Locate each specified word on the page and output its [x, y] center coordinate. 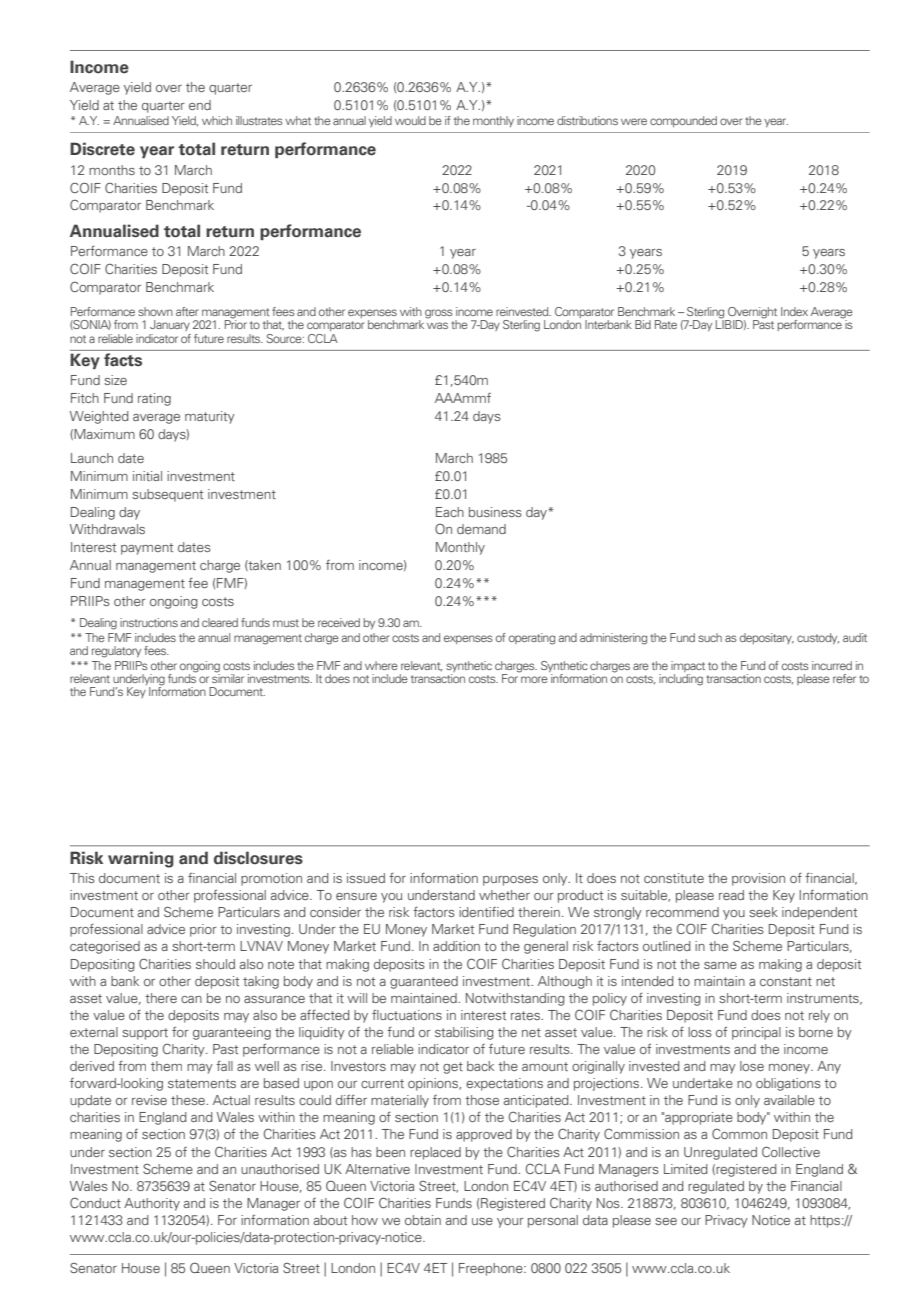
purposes [510, 881]
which [217, 120]
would [410, 120]
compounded [683, 121]
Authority [152, 1204]
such [710, 637]
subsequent [167, 495]
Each [450, 512]
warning [141, 859]
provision [758, 879]
